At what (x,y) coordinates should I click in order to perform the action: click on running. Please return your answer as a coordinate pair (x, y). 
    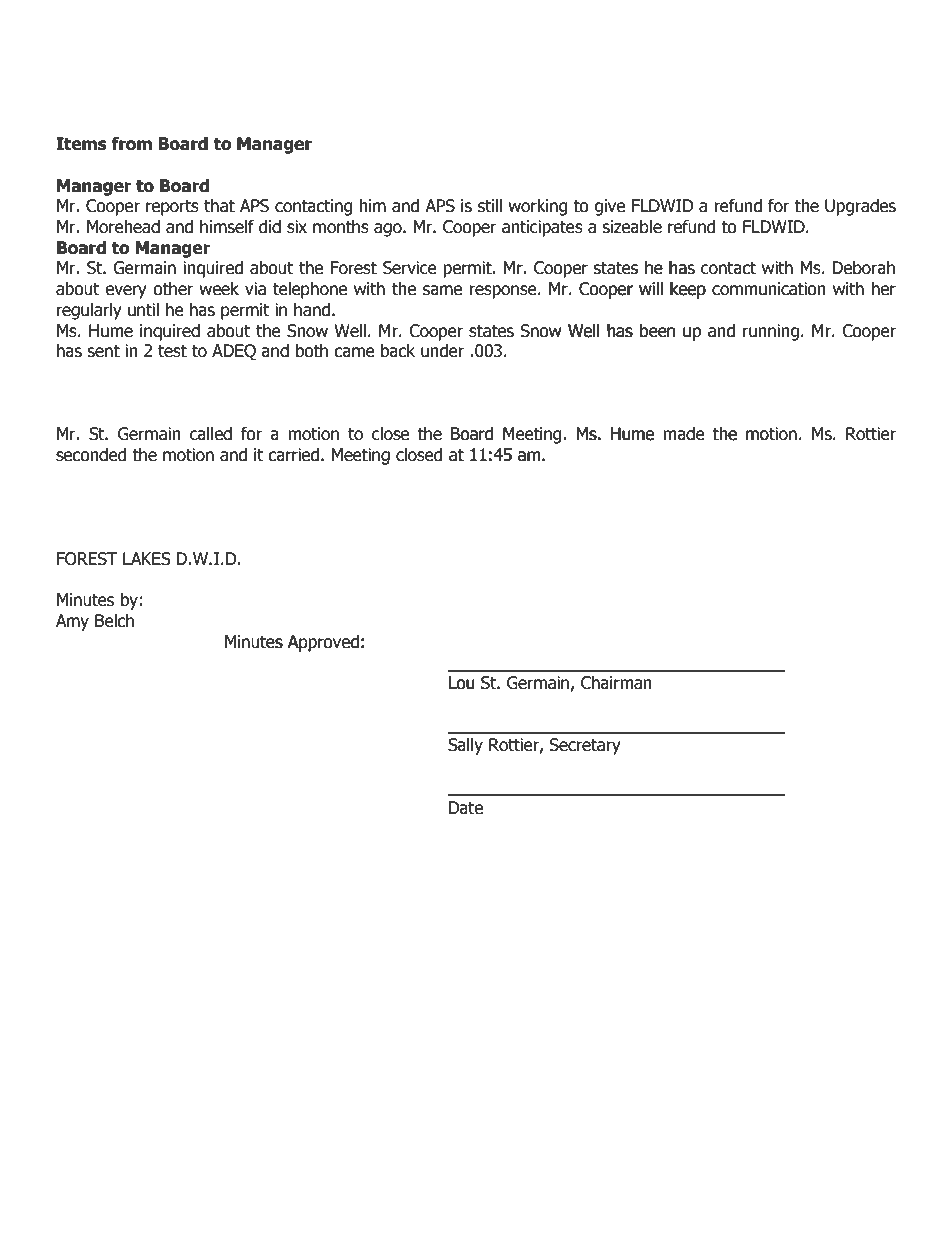
    Looking at the image, I should click on (771, 332).
